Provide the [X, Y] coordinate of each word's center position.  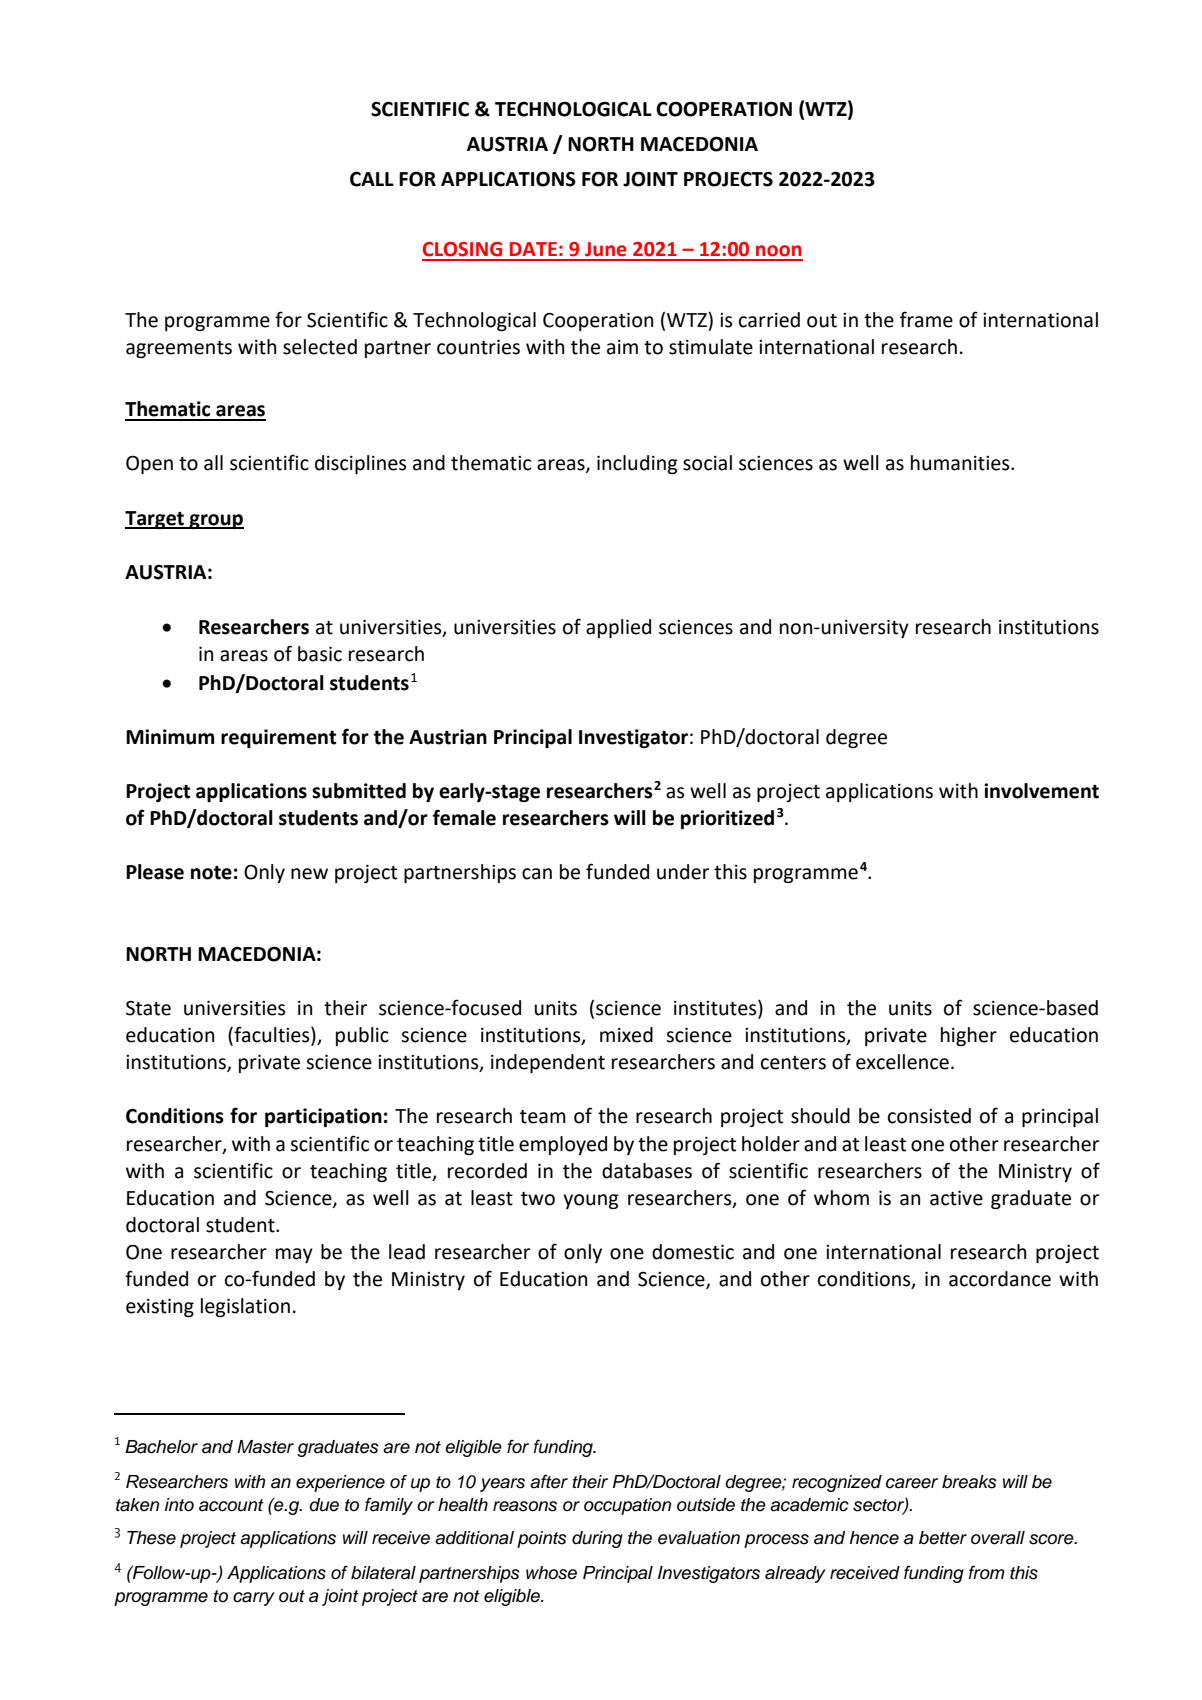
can [537, 874]
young [591, 1201]
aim [622, 347]
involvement [1041, 791]
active [956, 1198]
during [597, 1539]
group [215, 521]
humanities [961, 463]
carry [254, 1599]
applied [618, 628]
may [294, 1255]
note [211, 873]
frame [926, 319]
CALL [372, 179]
